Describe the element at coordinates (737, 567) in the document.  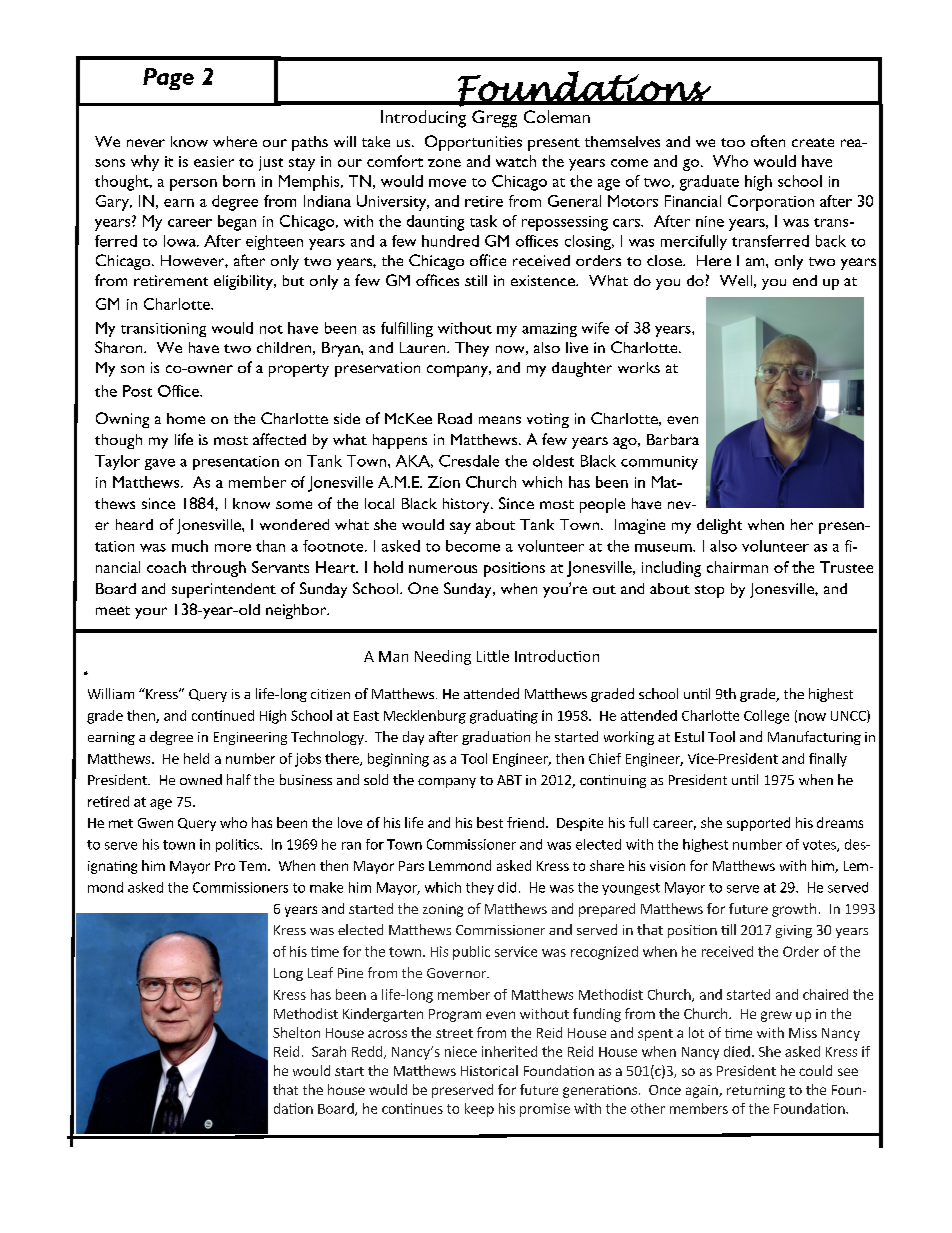
I see `chairman` at that location.
